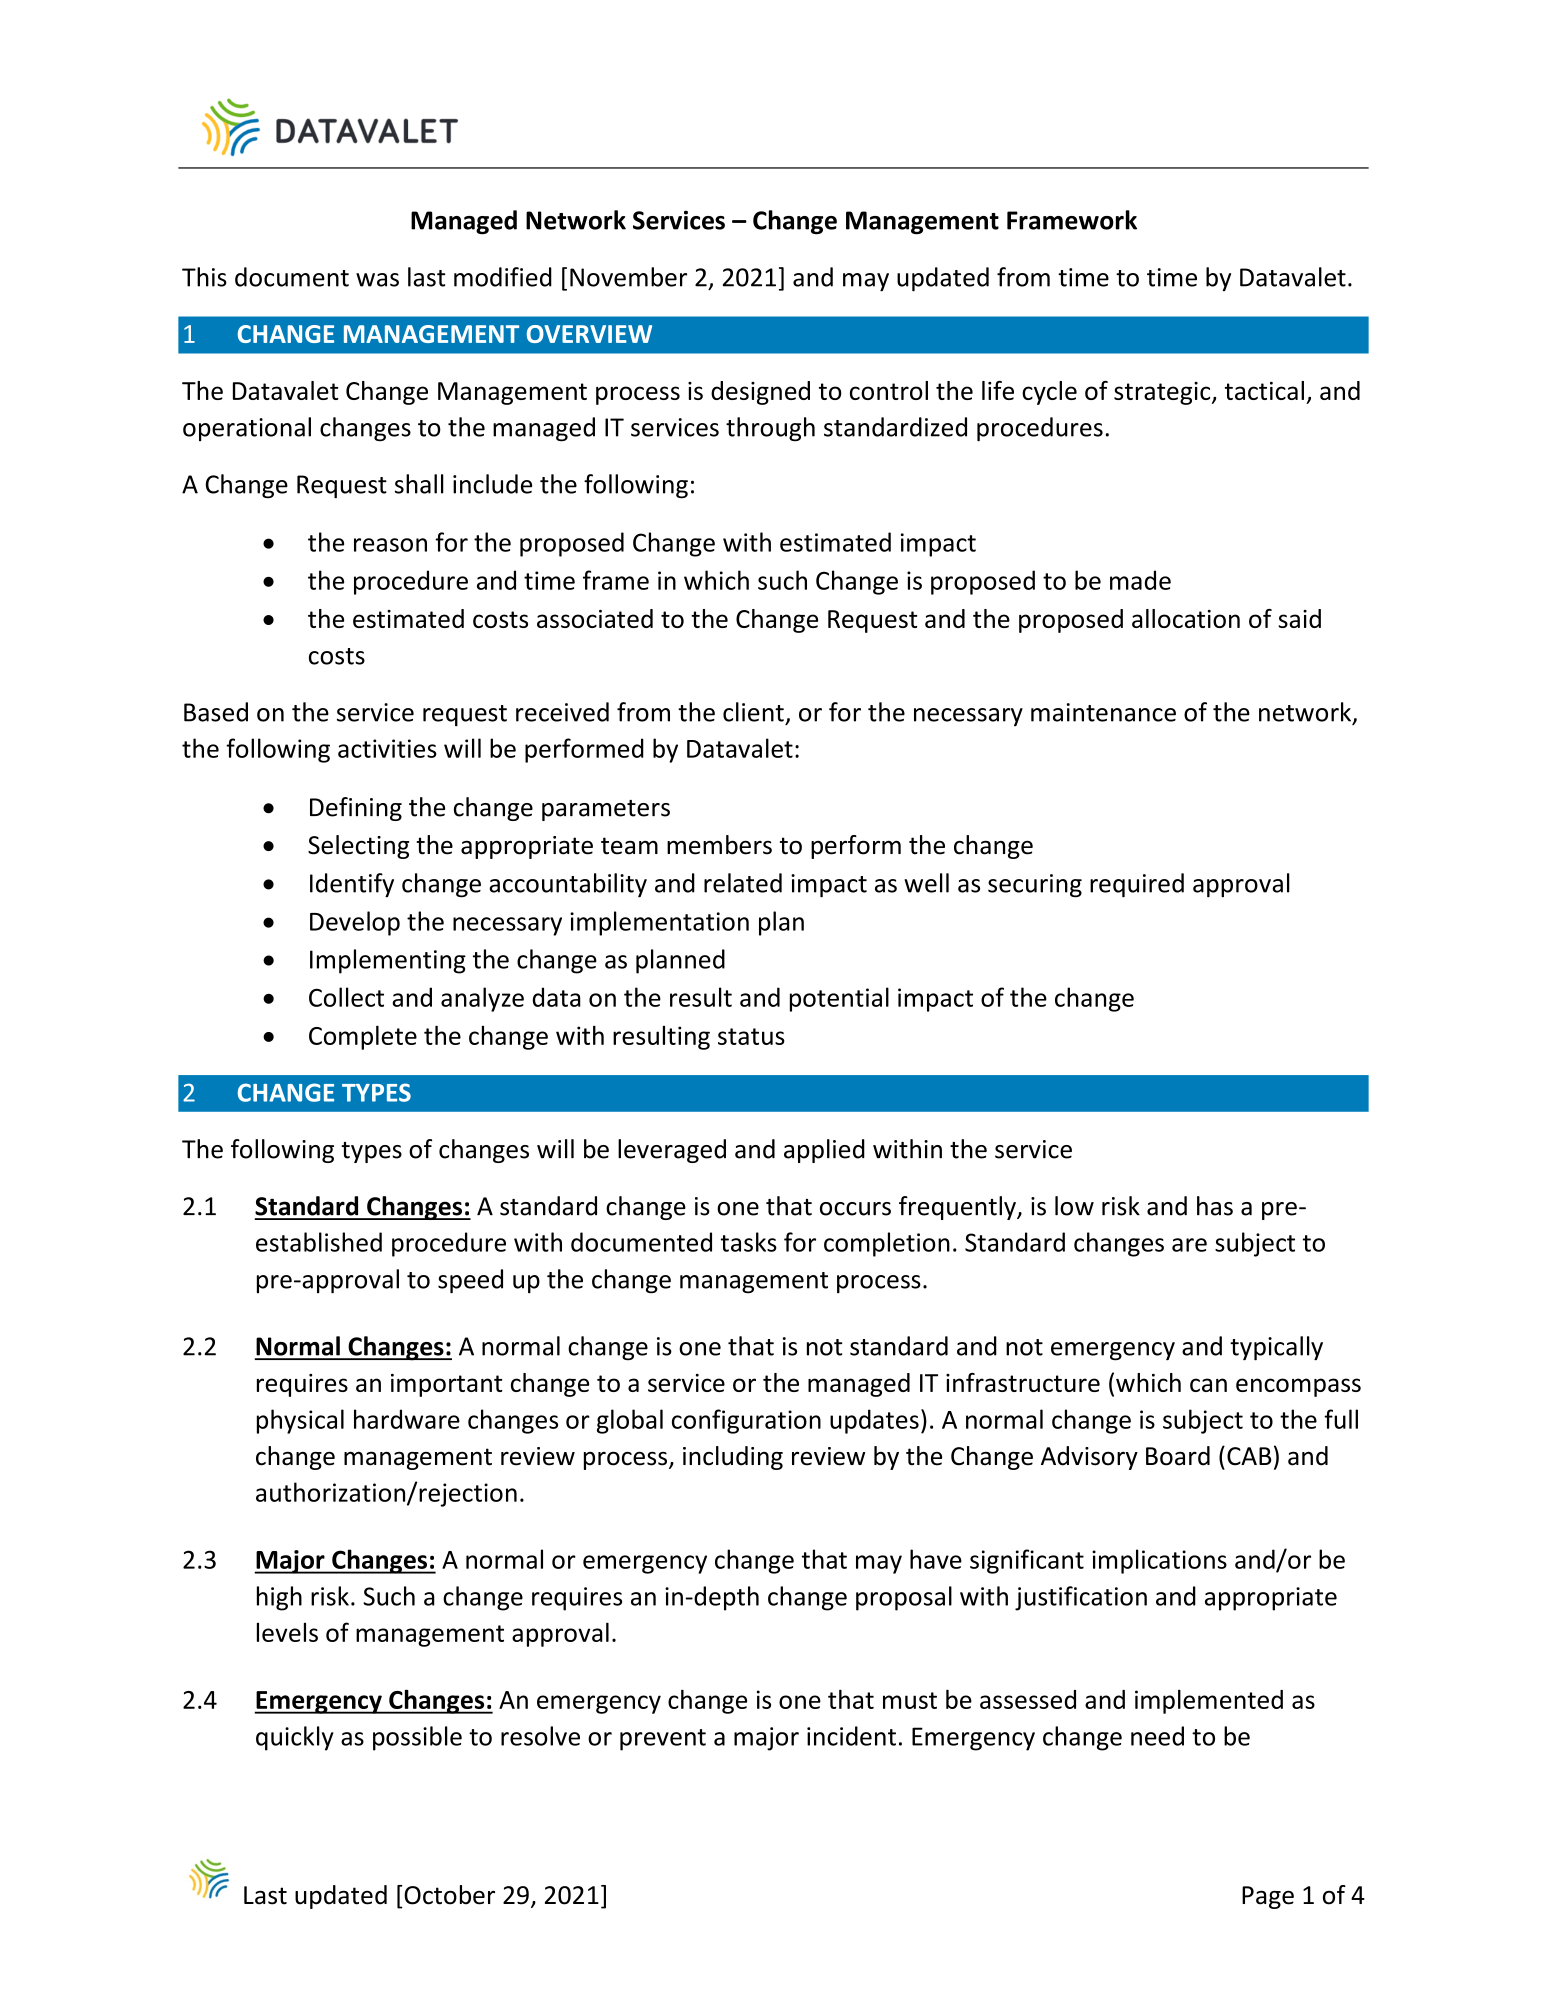 The width and height of the image is (1547, 2001). Describe the element at coordinates (449, 1895) in the image. I see `October` at that location.
